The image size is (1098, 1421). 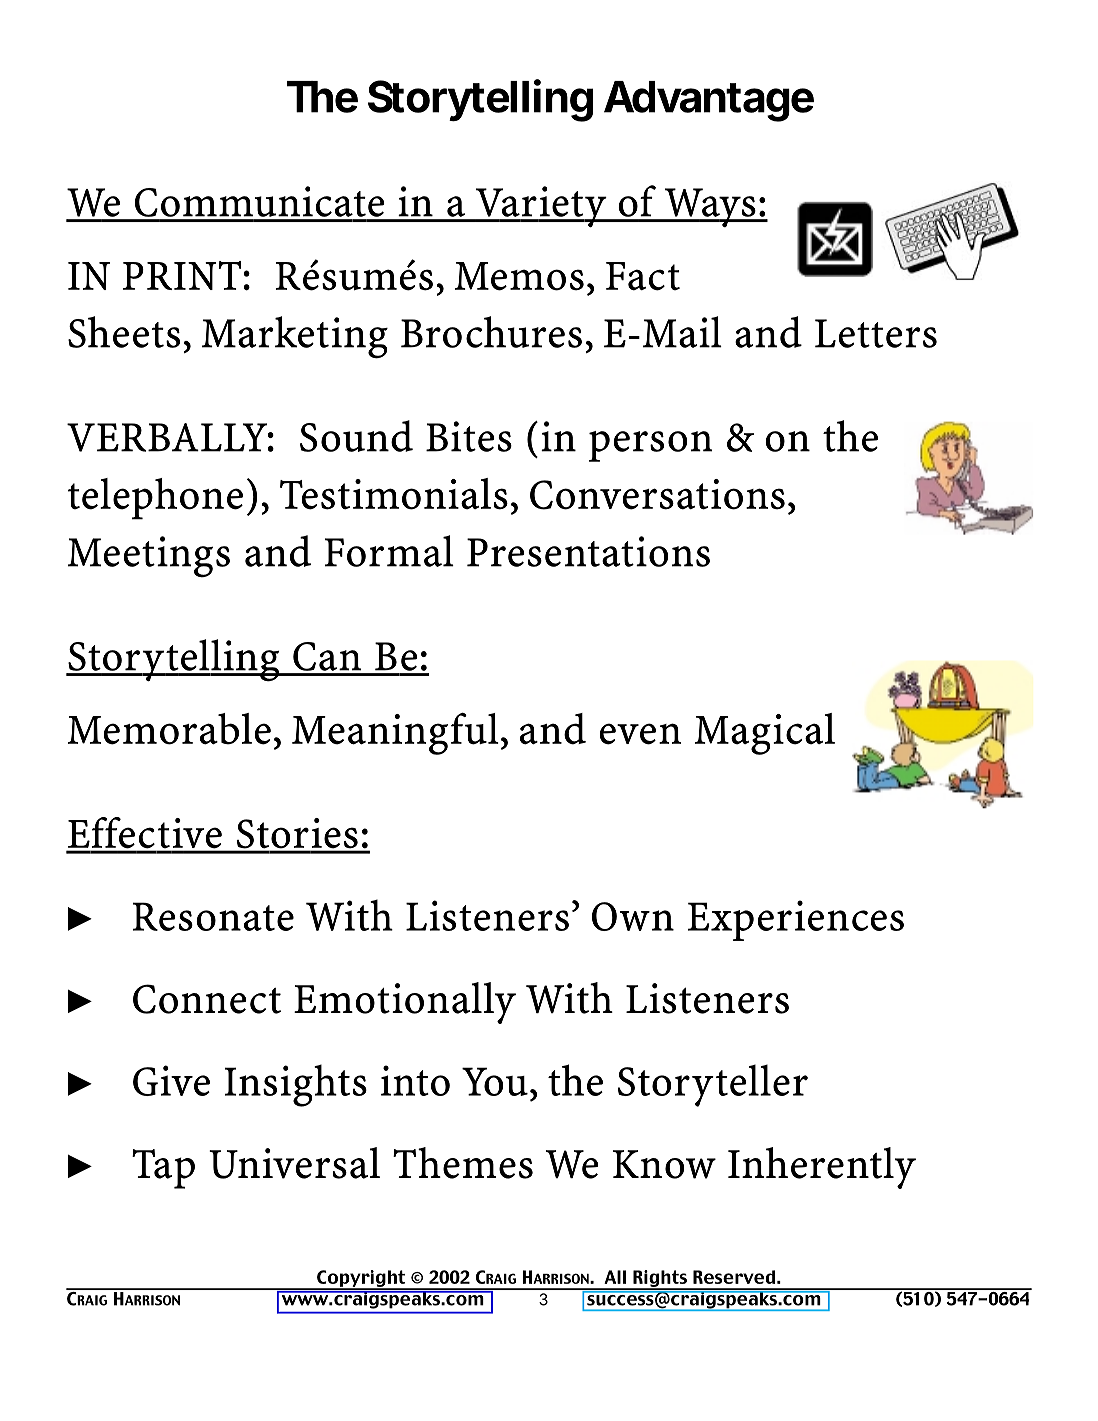 I want to click on Ways, so click(x=710, y=207).
